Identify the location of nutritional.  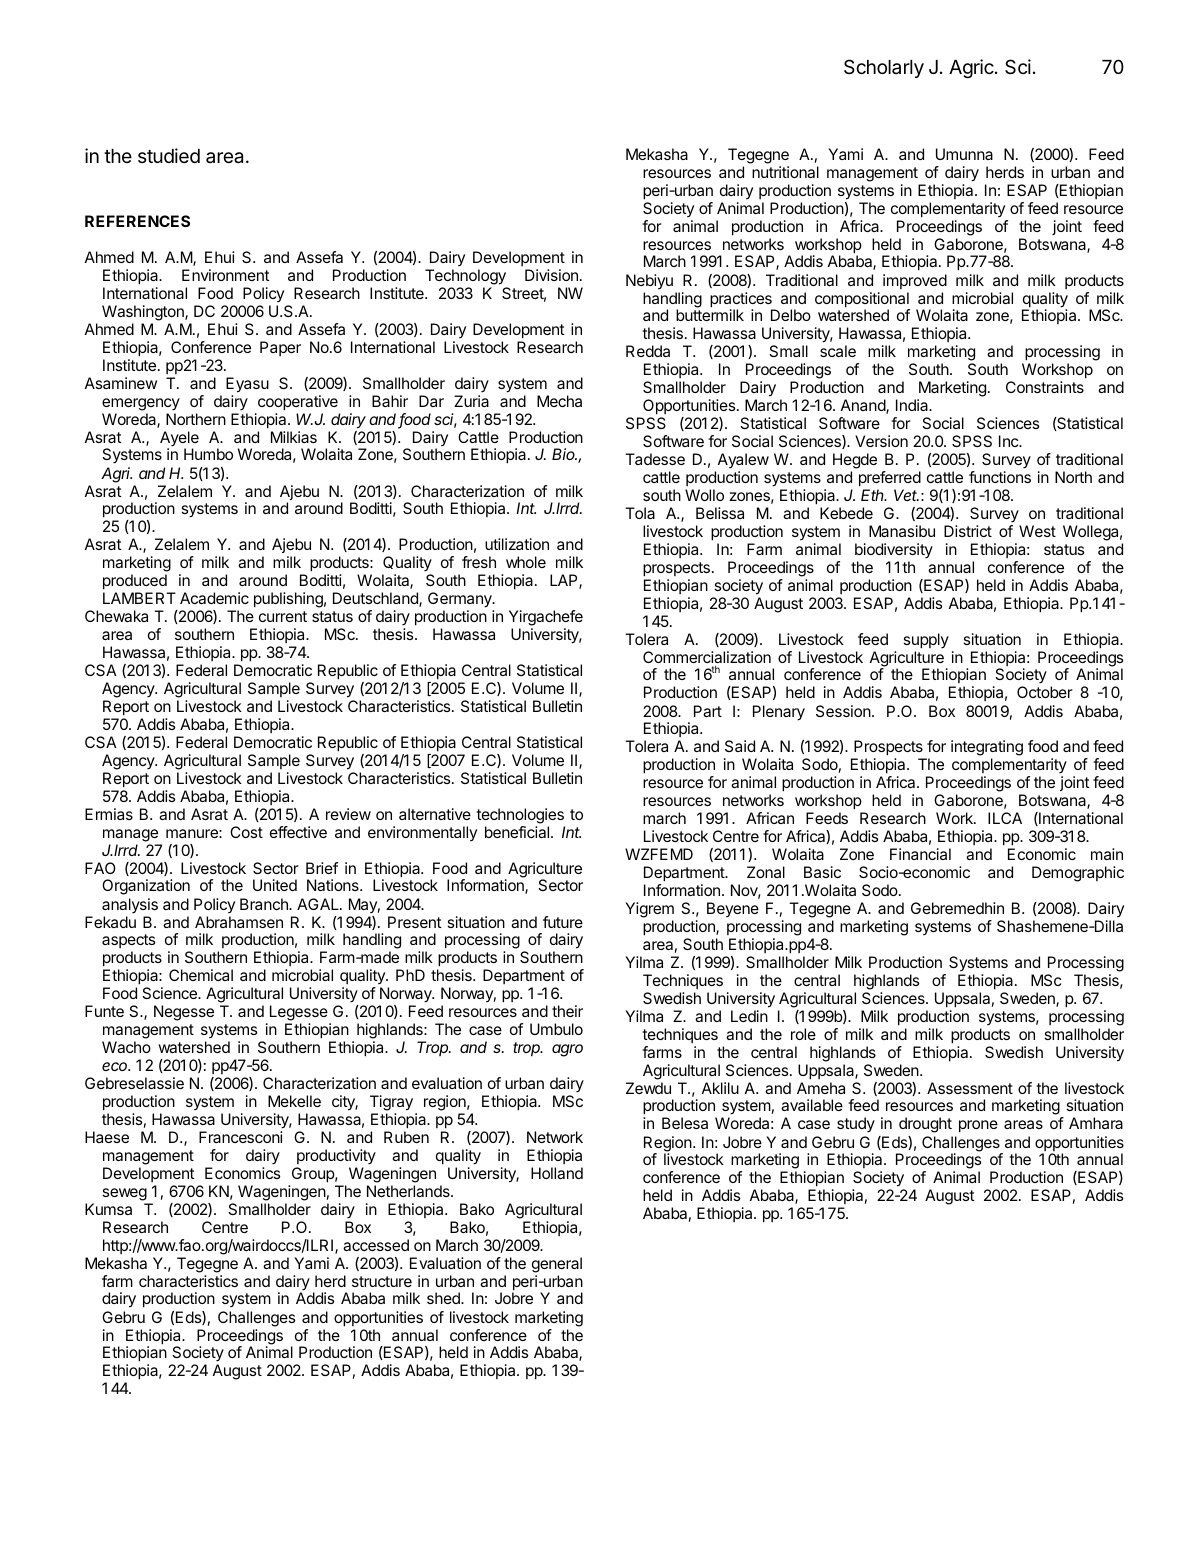
(785, 172).
